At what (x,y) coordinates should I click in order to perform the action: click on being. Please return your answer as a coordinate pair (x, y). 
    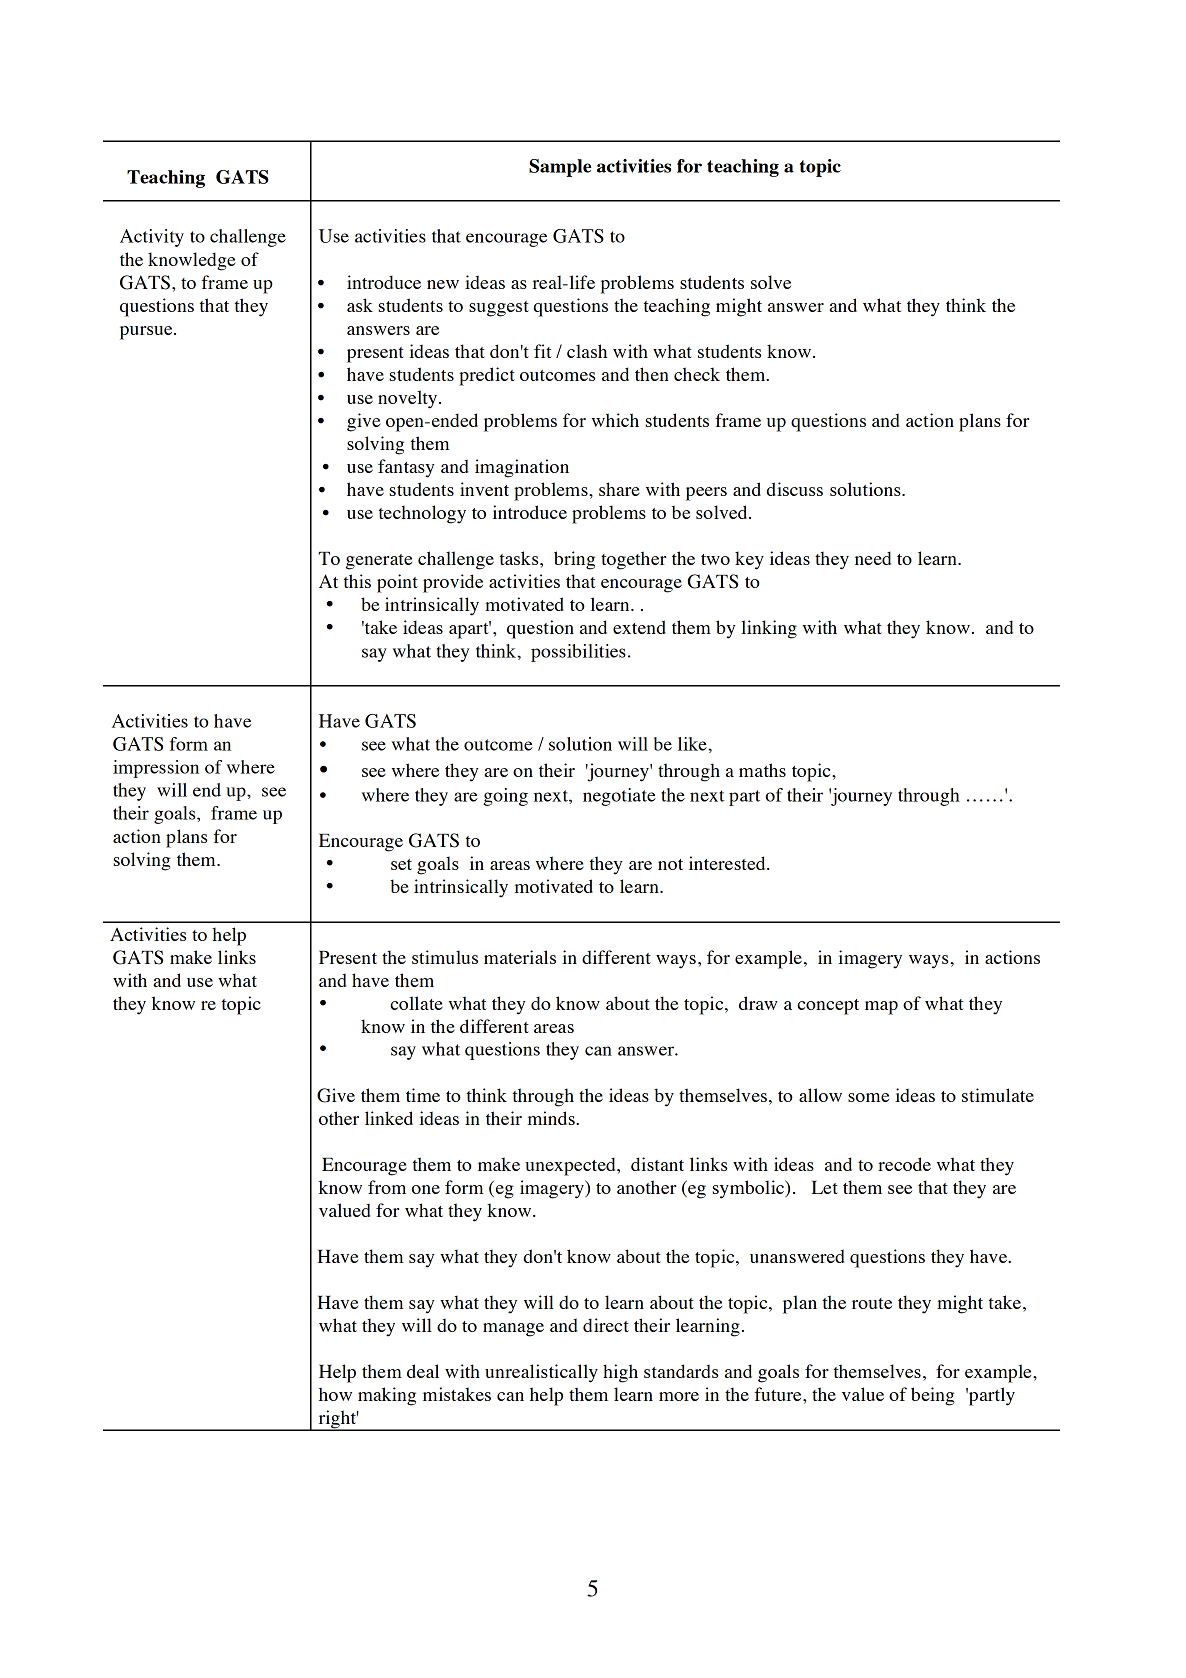
    Looking at the image, I should click on (933, 1396).
